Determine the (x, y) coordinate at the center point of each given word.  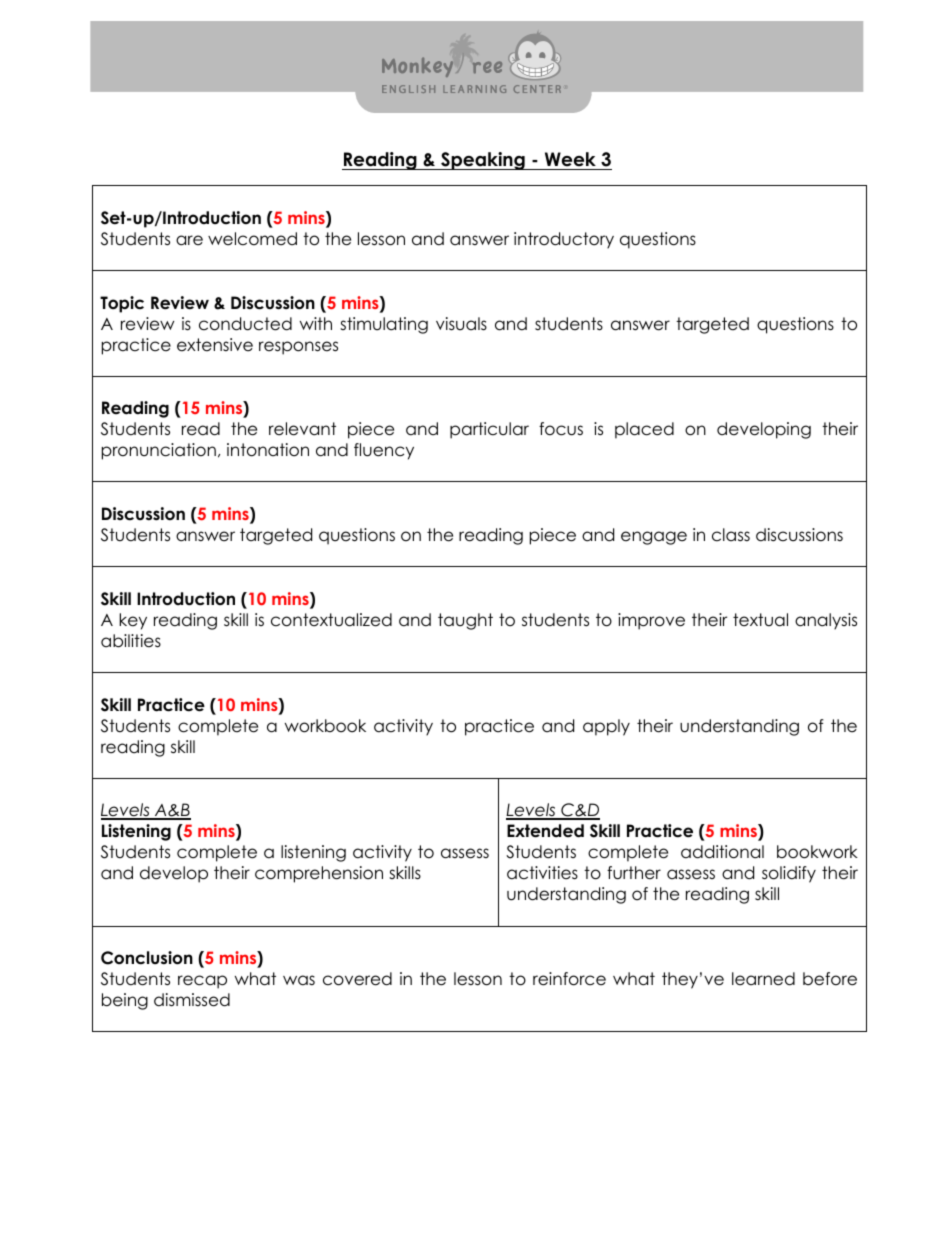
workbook (325, 726)
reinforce (569, 979)
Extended (545, 831)
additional (722, 852)
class (731, 535)
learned (763, 979)
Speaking (483, 161)
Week (570, 161)
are (189, 240)
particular (489, 430)
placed (644, 430)
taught (465, 621)
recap (202, 982)
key (133, 621)
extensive (215, 345)
